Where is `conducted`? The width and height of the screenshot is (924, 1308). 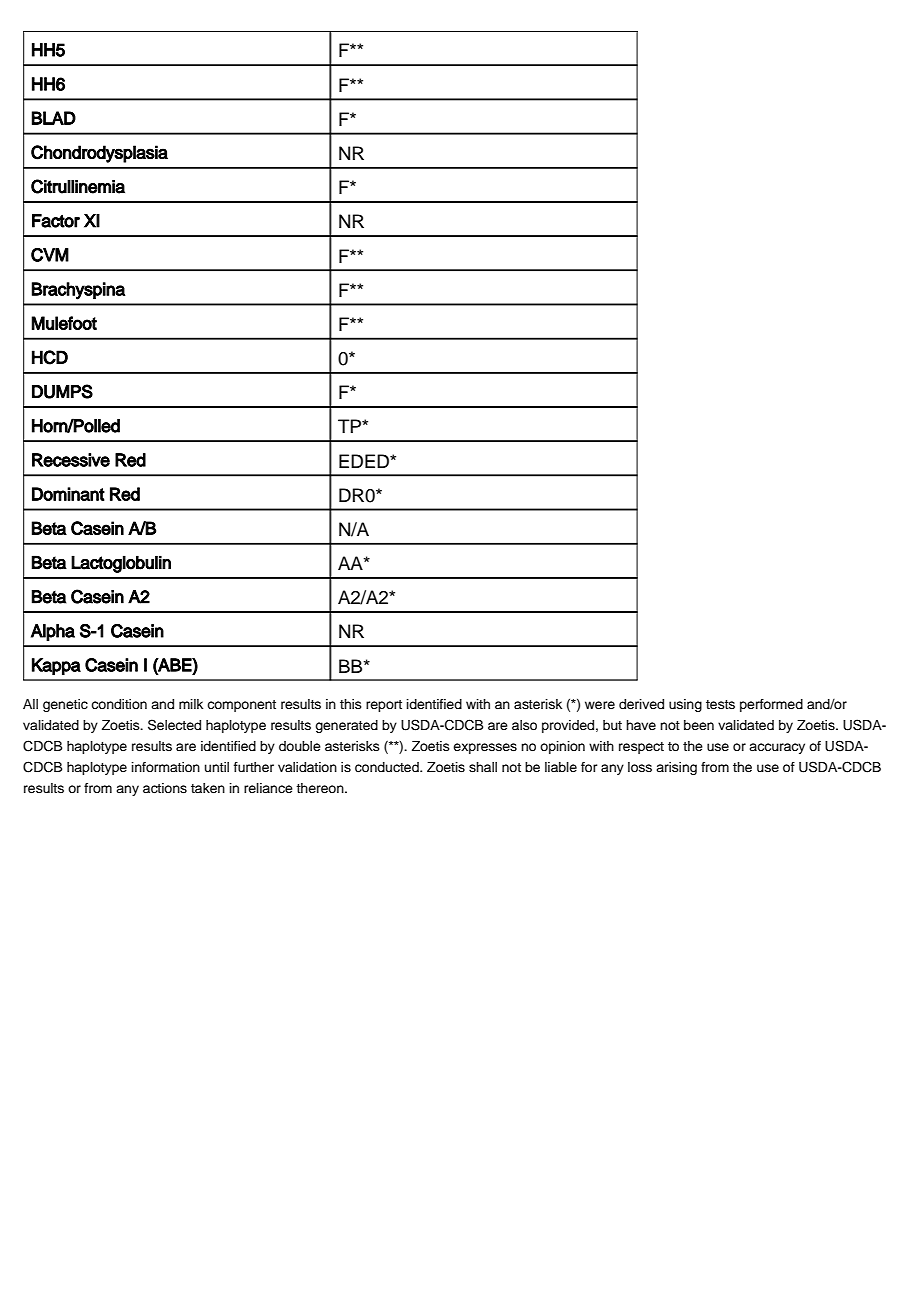
conducted is located at coordinates (388, 767).
